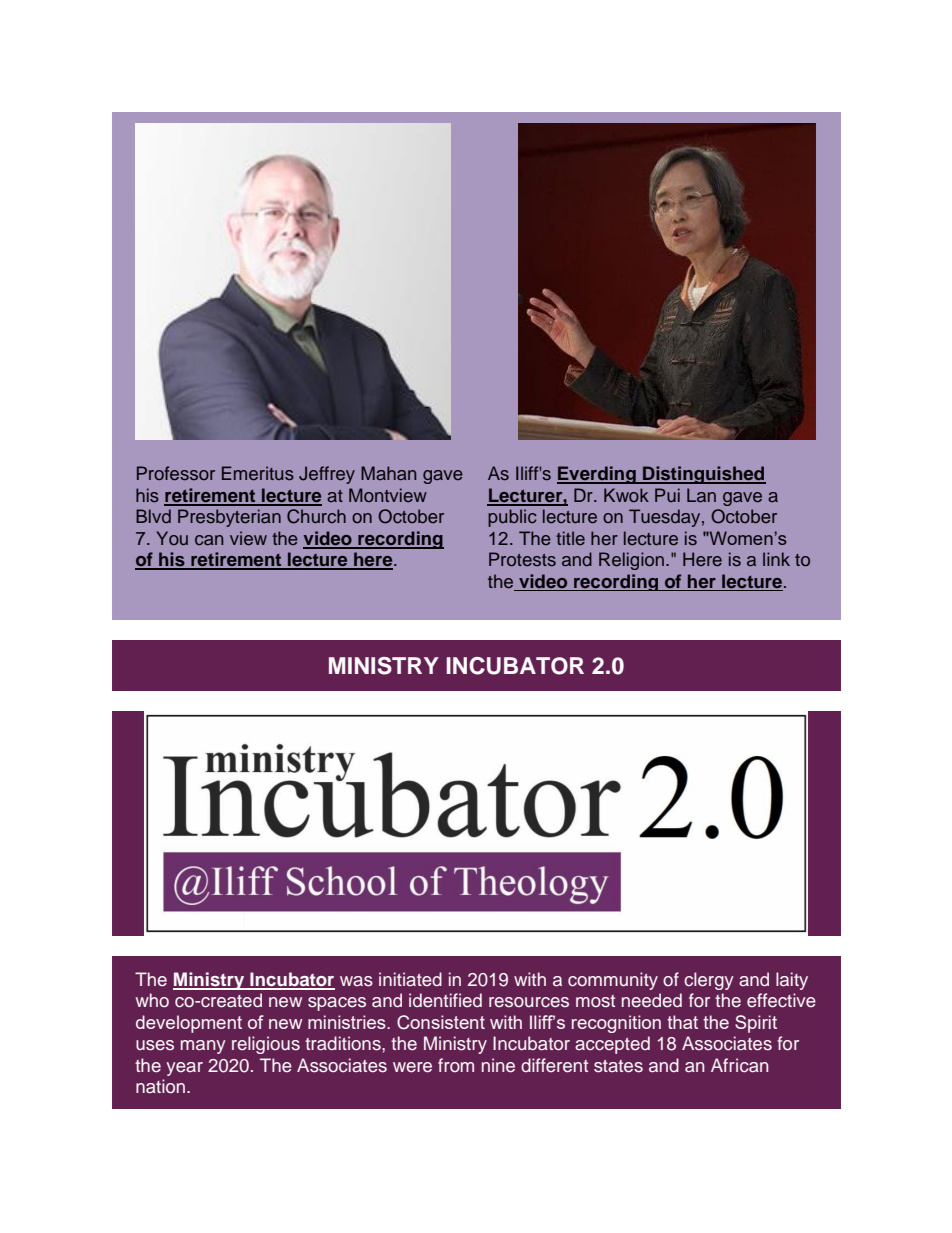  I want to click on Emeritus, so click(258, 473).
